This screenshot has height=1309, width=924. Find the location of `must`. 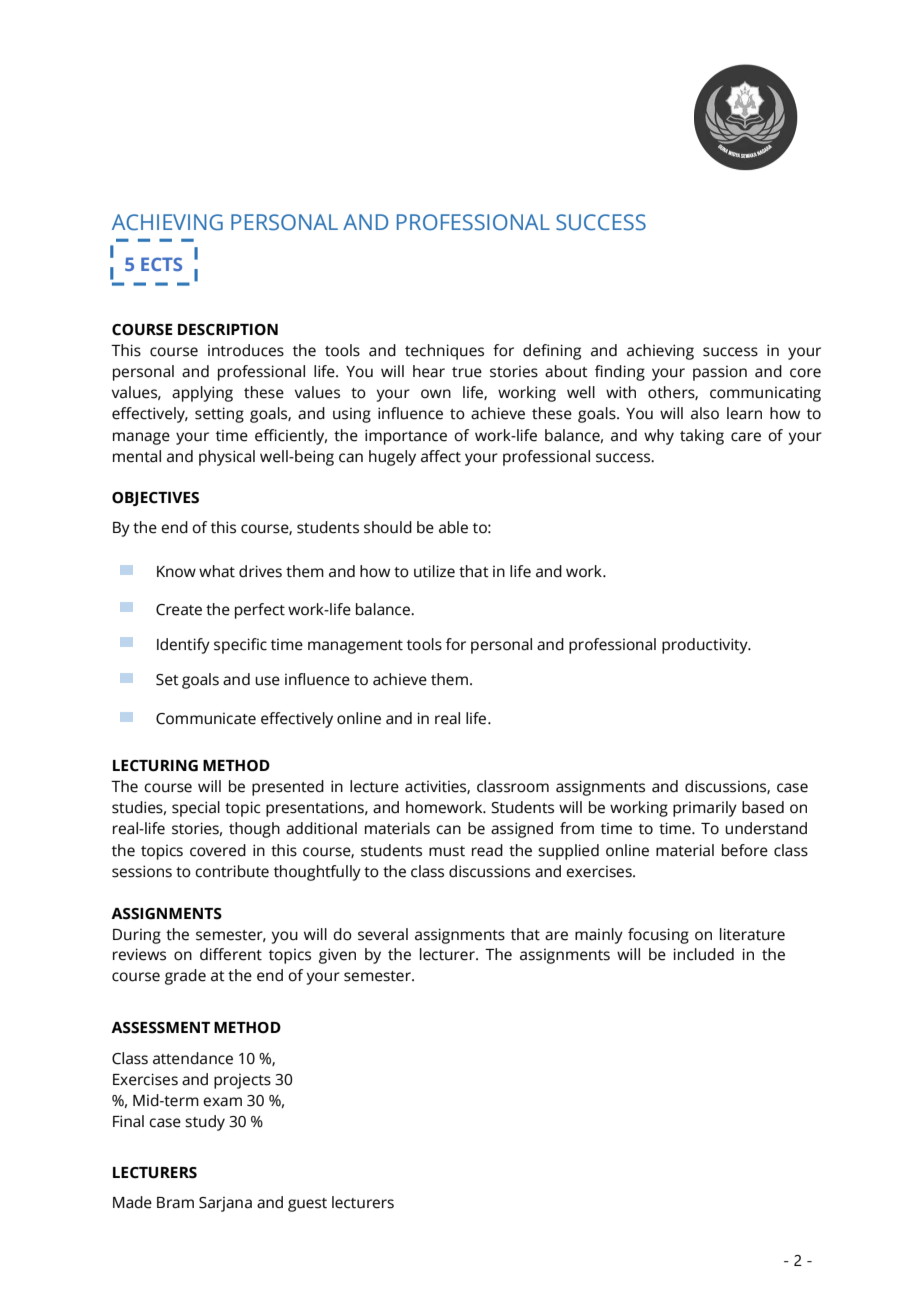

must is located at coordinates (447, 851).
